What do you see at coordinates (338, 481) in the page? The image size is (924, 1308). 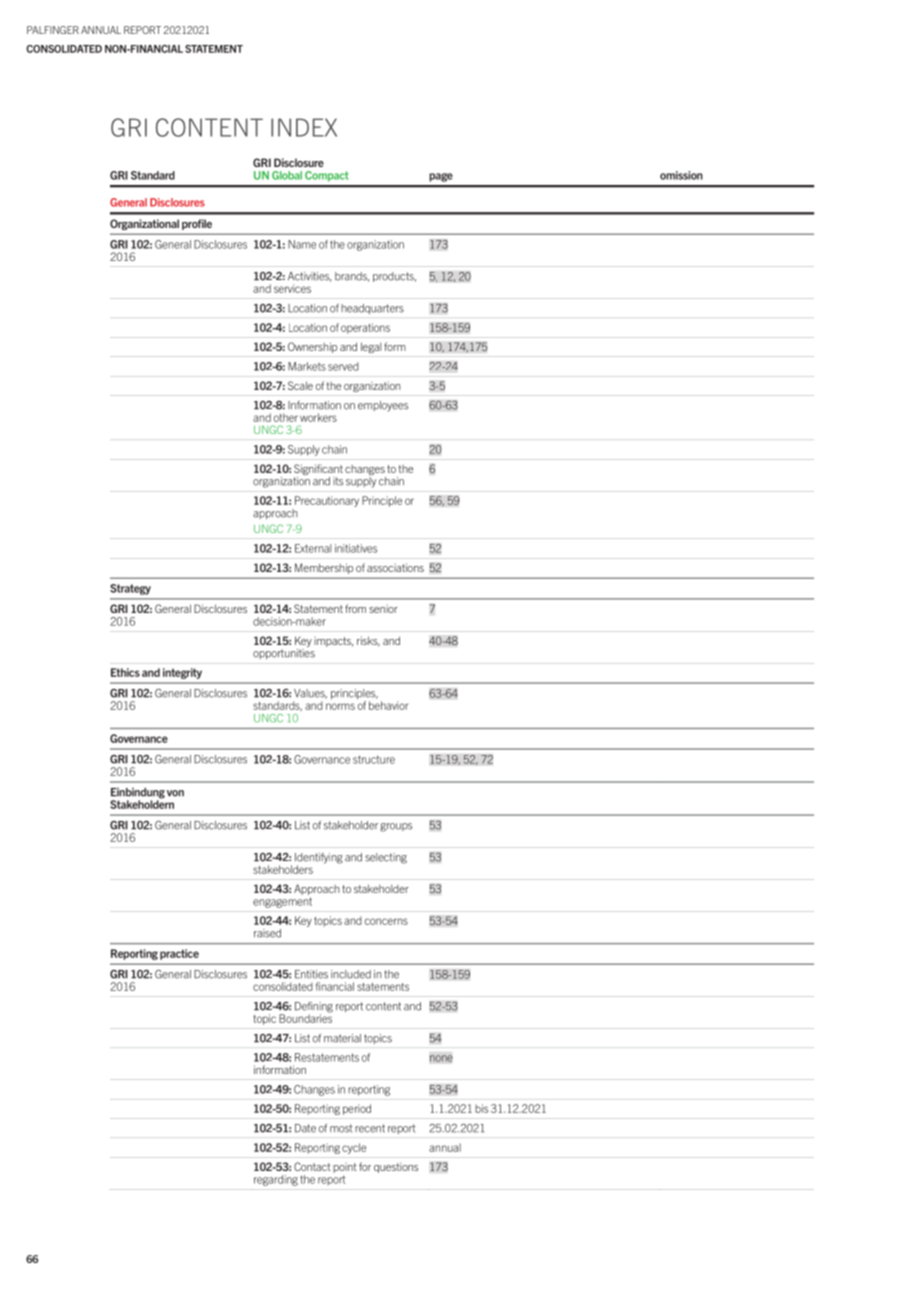 I see `its` at bounding box center [338, 481].
